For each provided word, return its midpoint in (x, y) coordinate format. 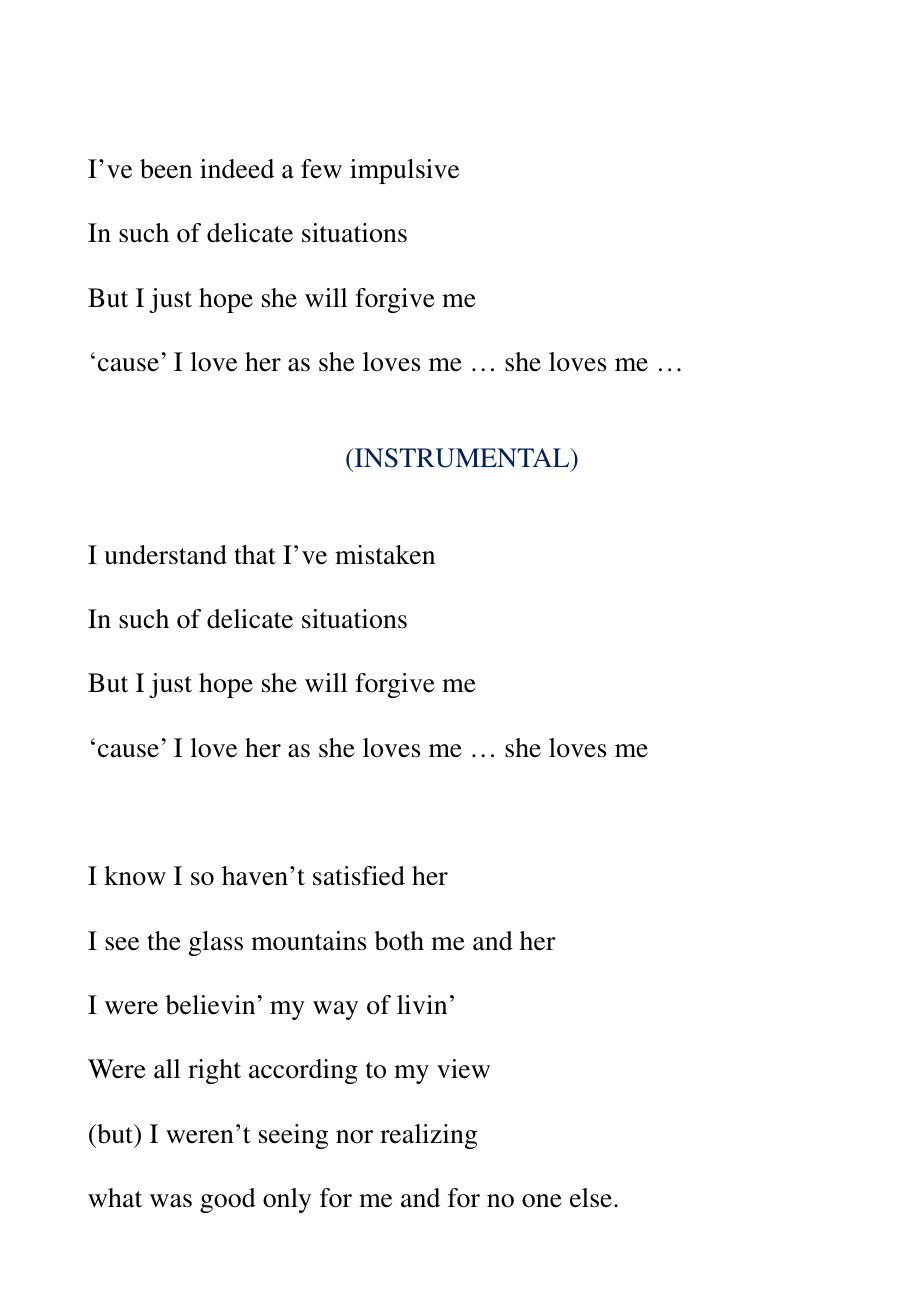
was (171, 1201)
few (321, 169)
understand (165, 555)
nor (354, 1137)
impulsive (404, 171)
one (542, 1201)
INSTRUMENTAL (462, 459)
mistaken (385, 555)
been (166, 169)
